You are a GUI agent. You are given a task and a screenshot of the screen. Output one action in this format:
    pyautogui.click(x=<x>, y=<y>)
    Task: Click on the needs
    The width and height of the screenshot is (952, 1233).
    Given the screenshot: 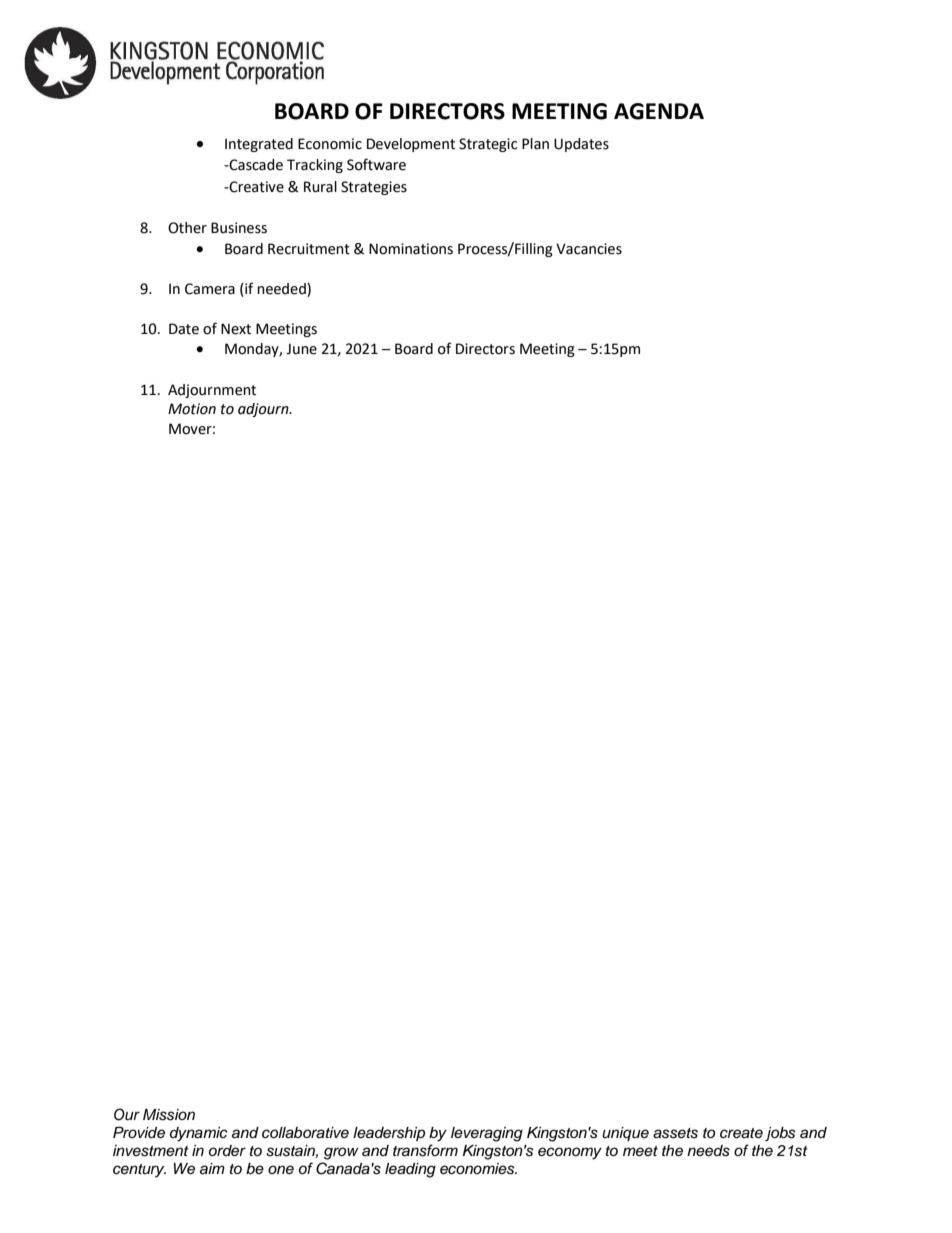 What is the action you would take?
    pyautogui.click(x=708, y=1151)
